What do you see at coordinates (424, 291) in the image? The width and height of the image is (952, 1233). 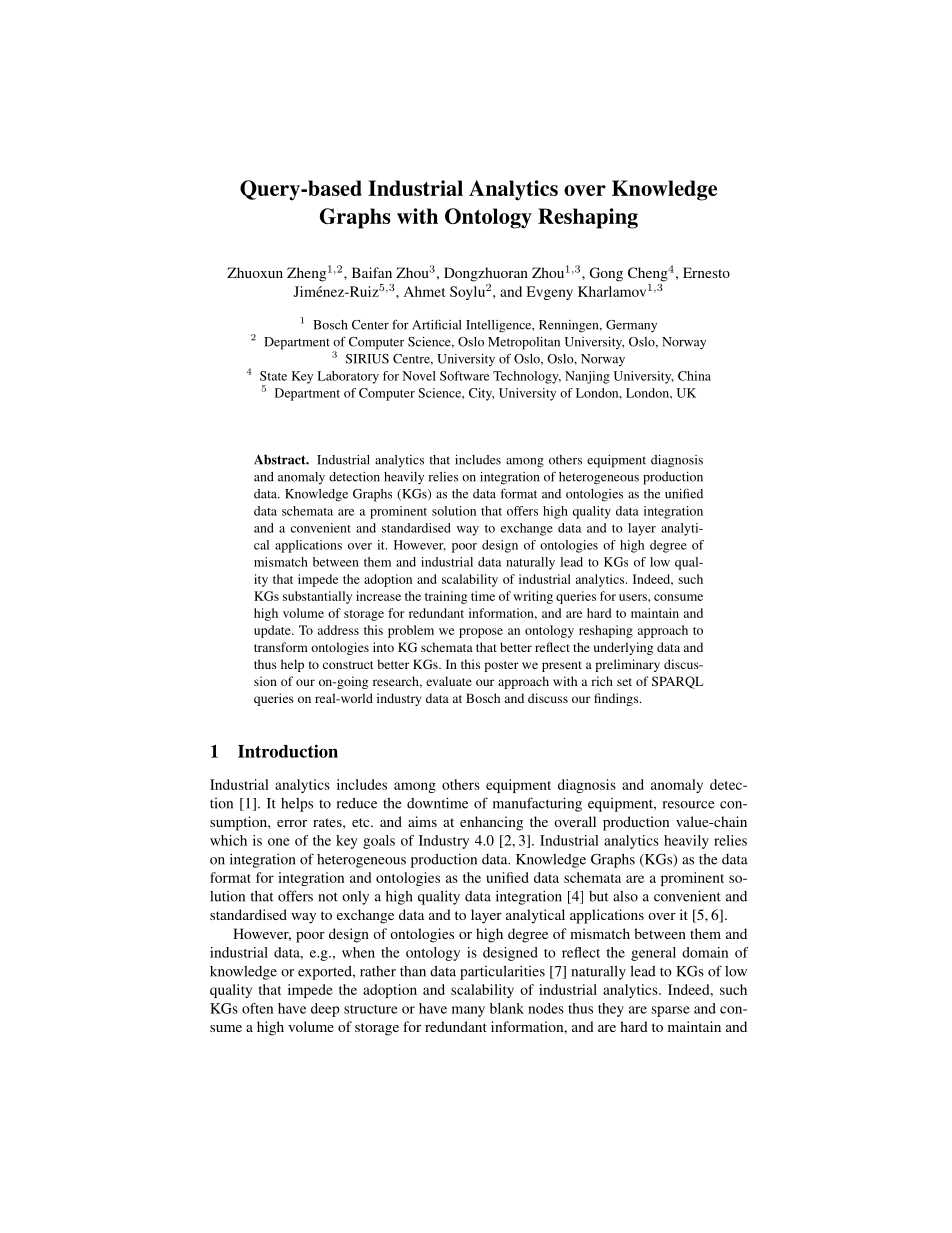 I see `Ahmet` at bounding box center [424, 291].
